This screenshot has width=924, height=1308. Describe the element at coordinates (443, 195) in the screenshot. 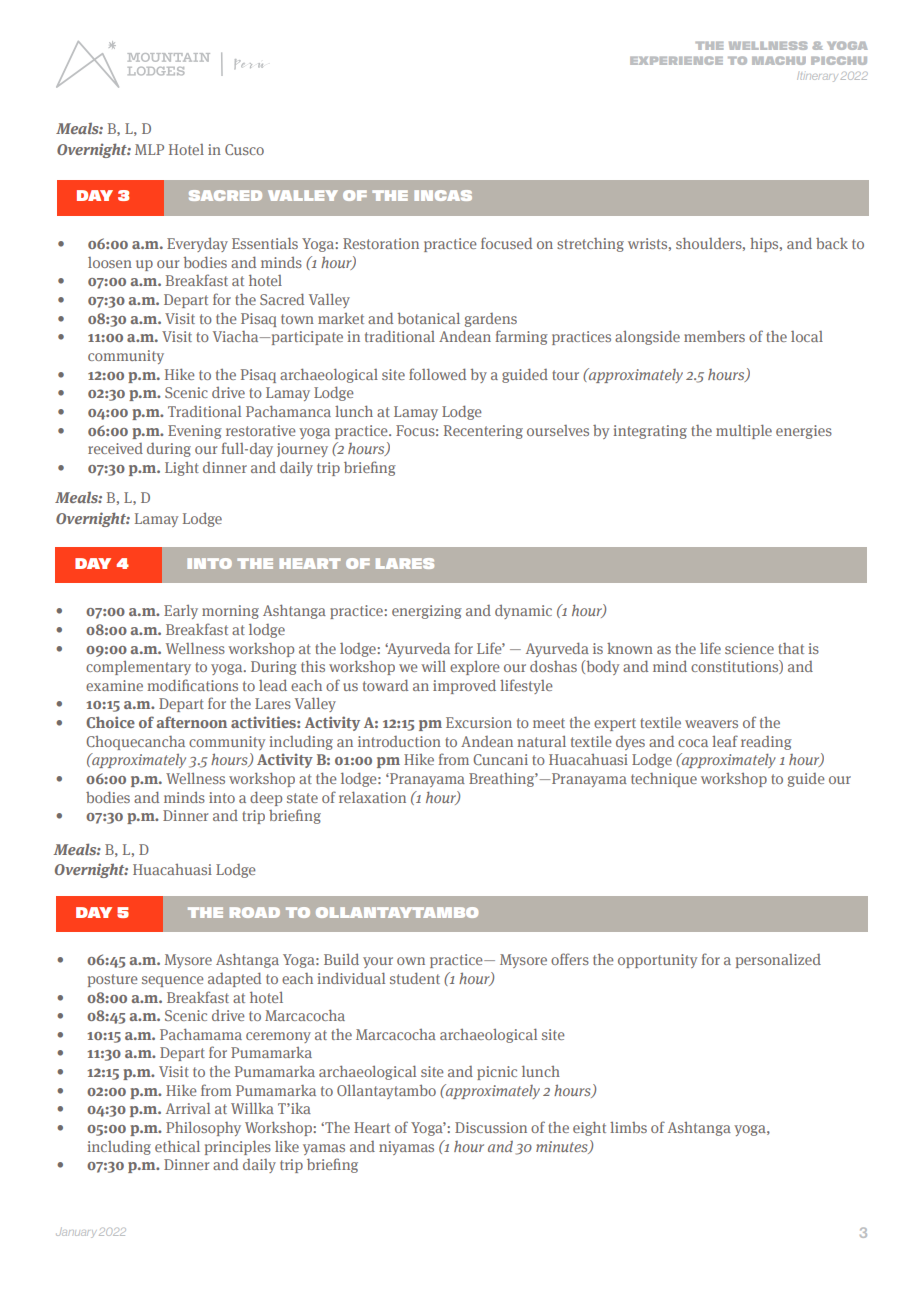

I see `INCAS` at that location.
